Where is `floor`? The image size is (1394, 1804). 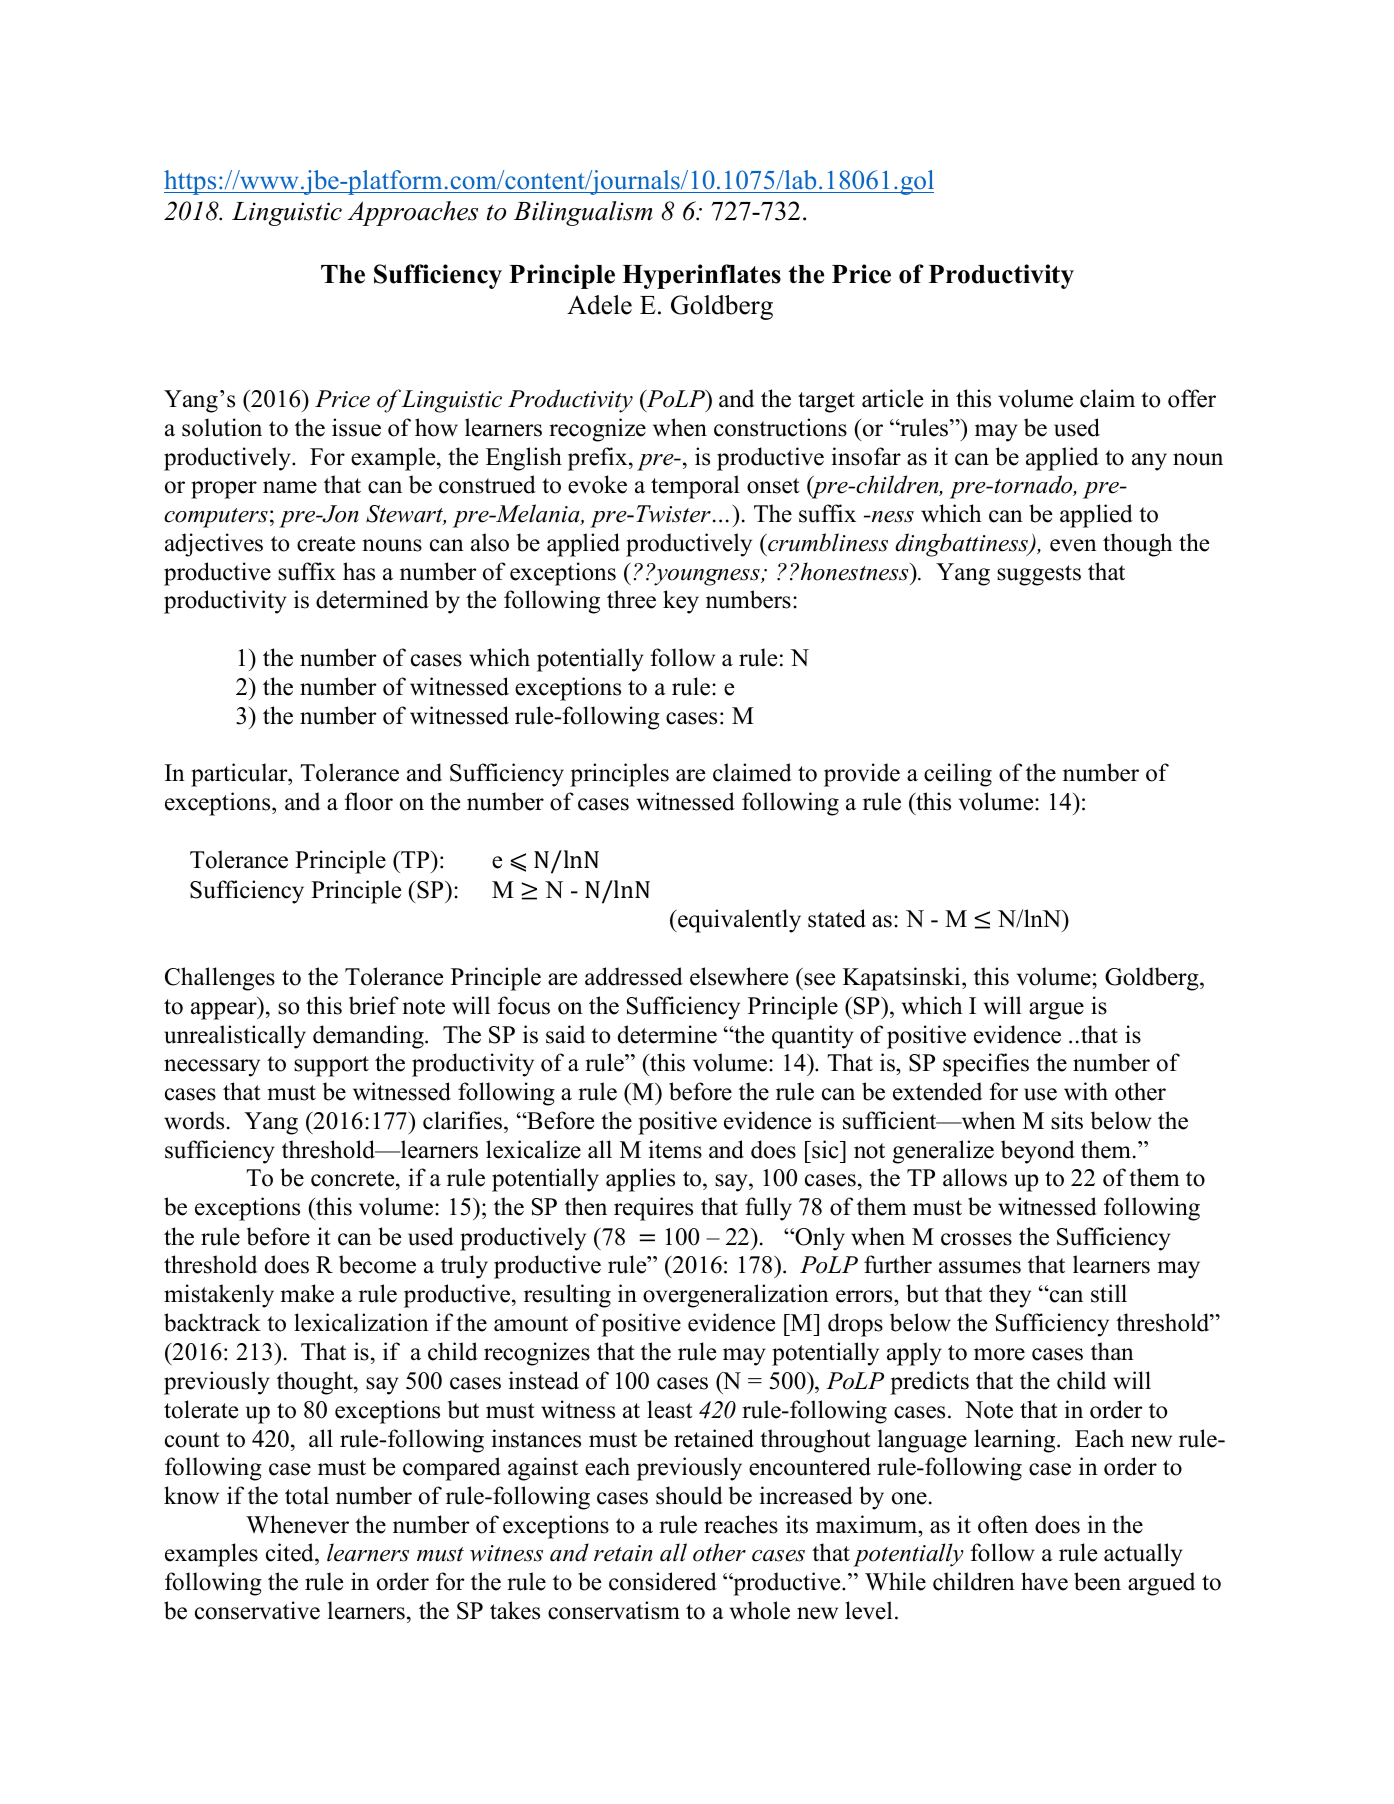
floor is located at coordinates (369, 801).
